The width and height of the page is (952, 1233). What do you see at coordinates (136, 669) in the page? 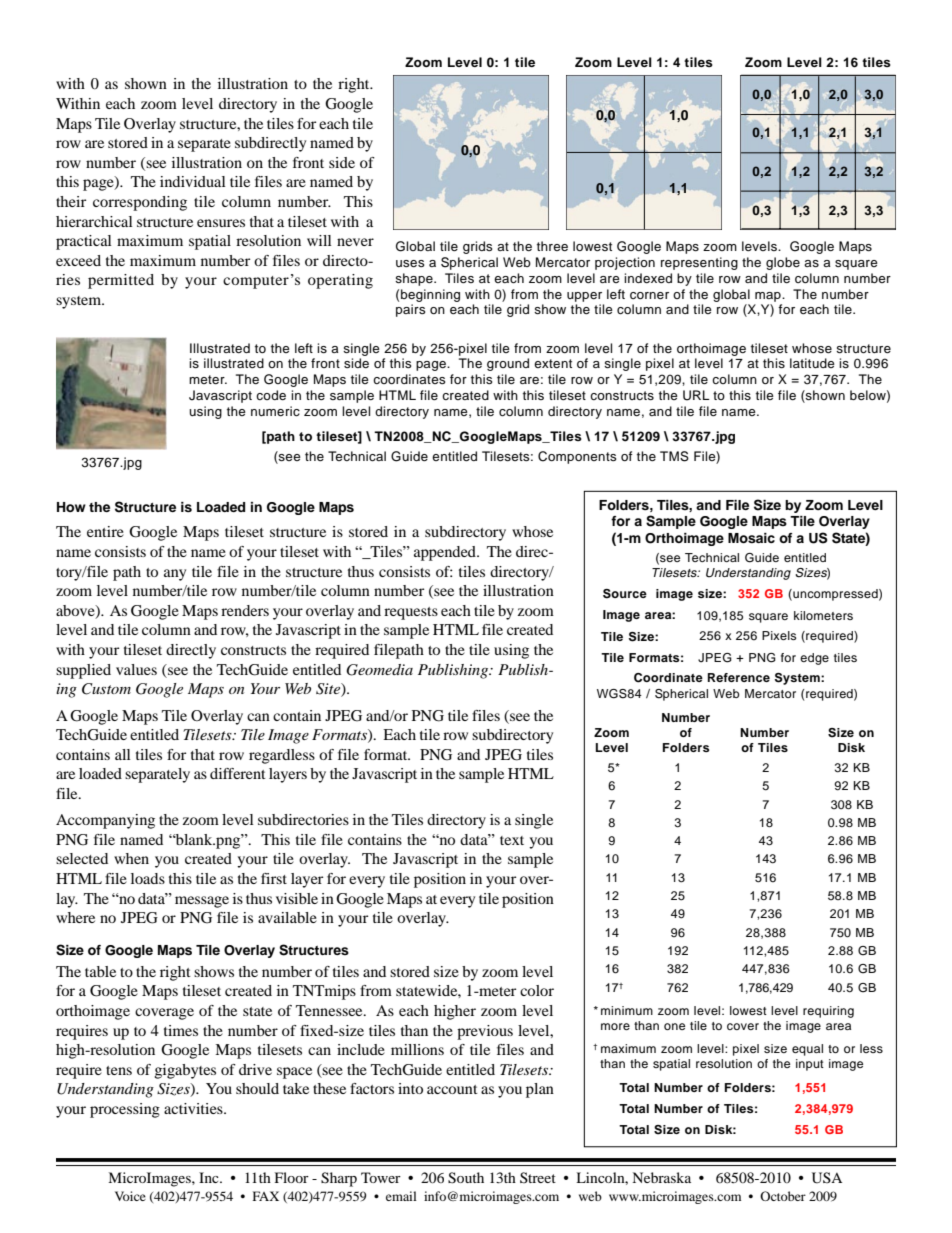
I see `values` at bounding box center [136, 669].
